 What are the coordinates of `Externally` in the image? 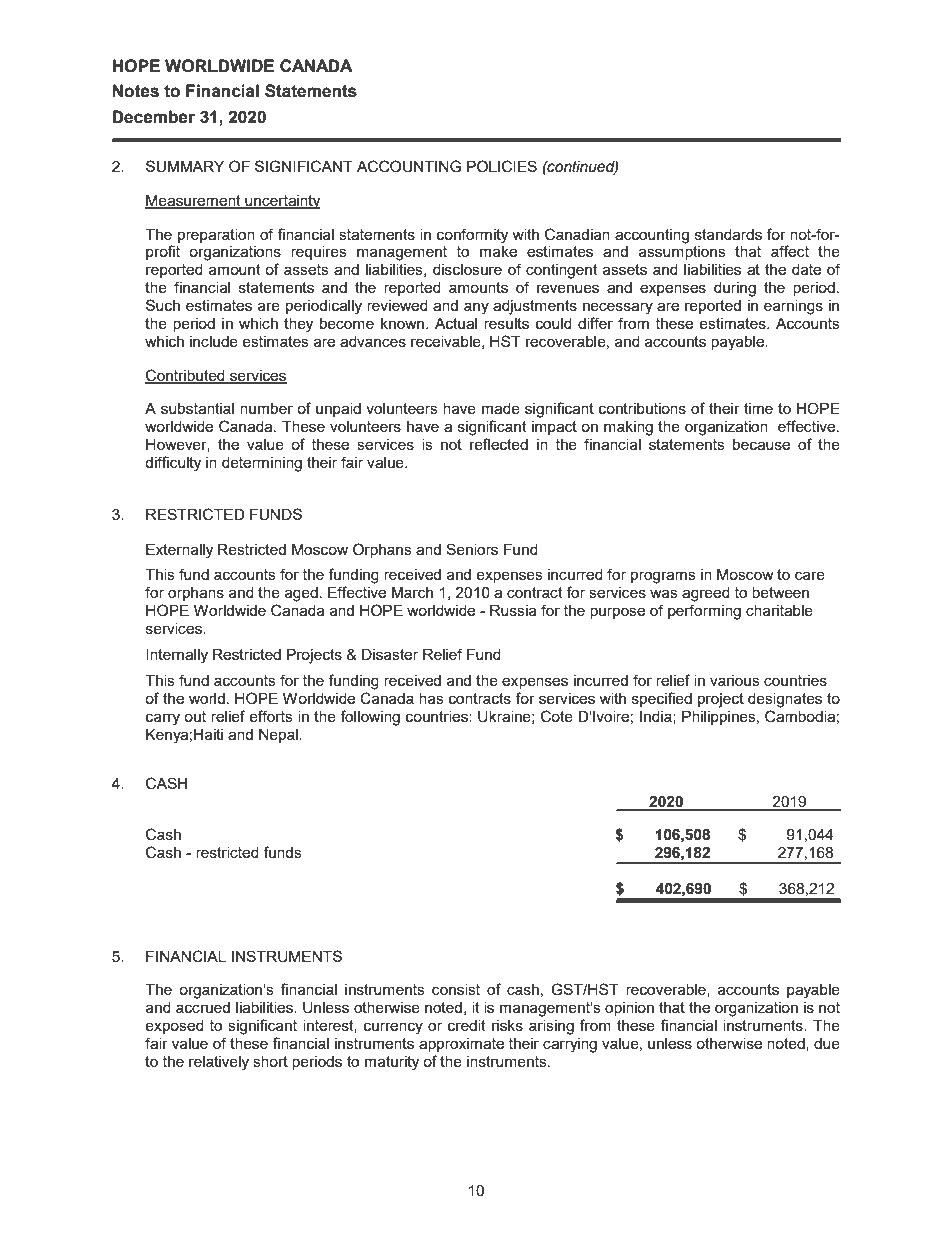 It's located at (179, 551).
